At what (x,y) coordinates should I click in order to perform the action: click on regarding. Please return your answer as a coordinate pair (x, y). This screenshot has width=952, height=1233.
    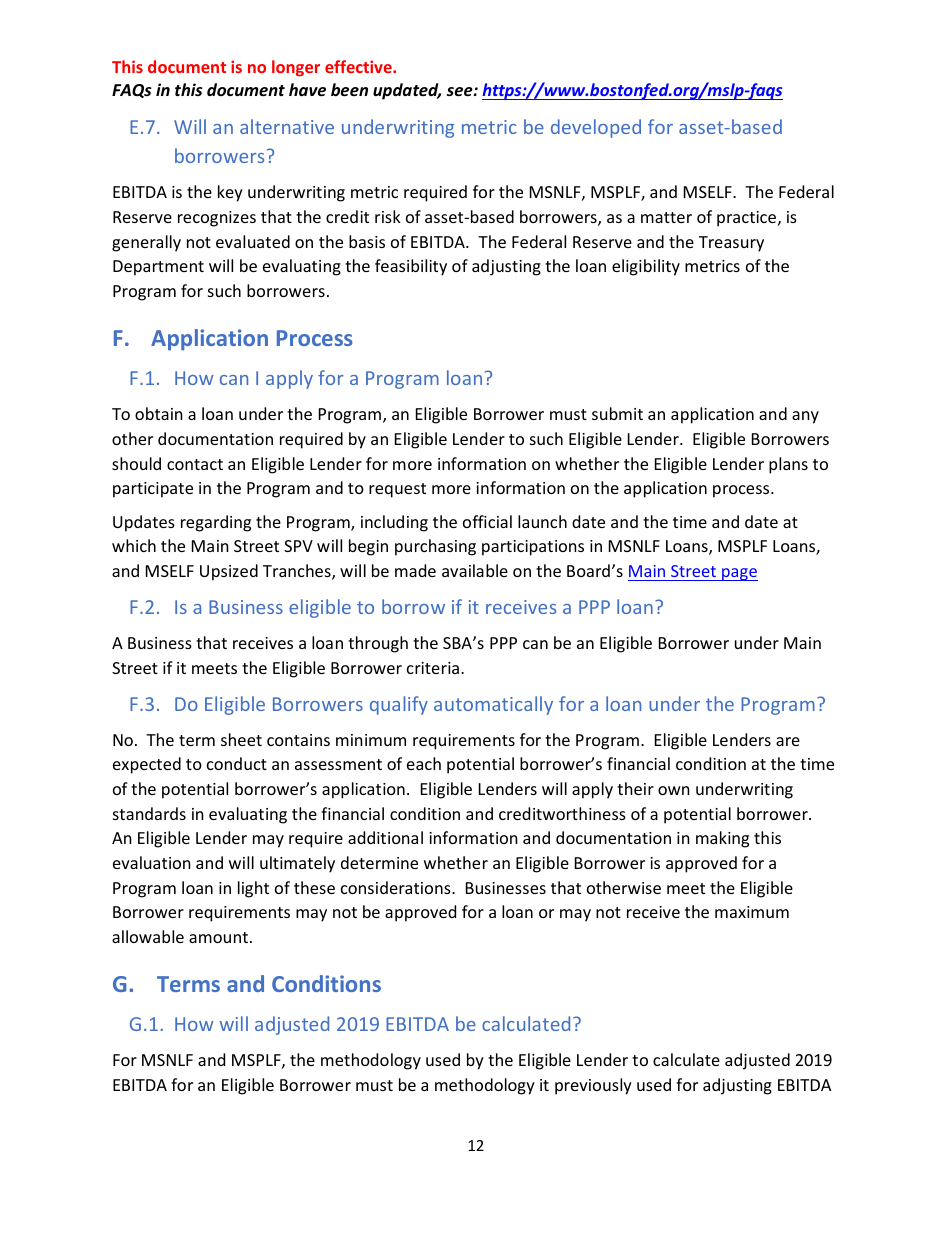
    Looking at the image, I should click on (216, 523).
